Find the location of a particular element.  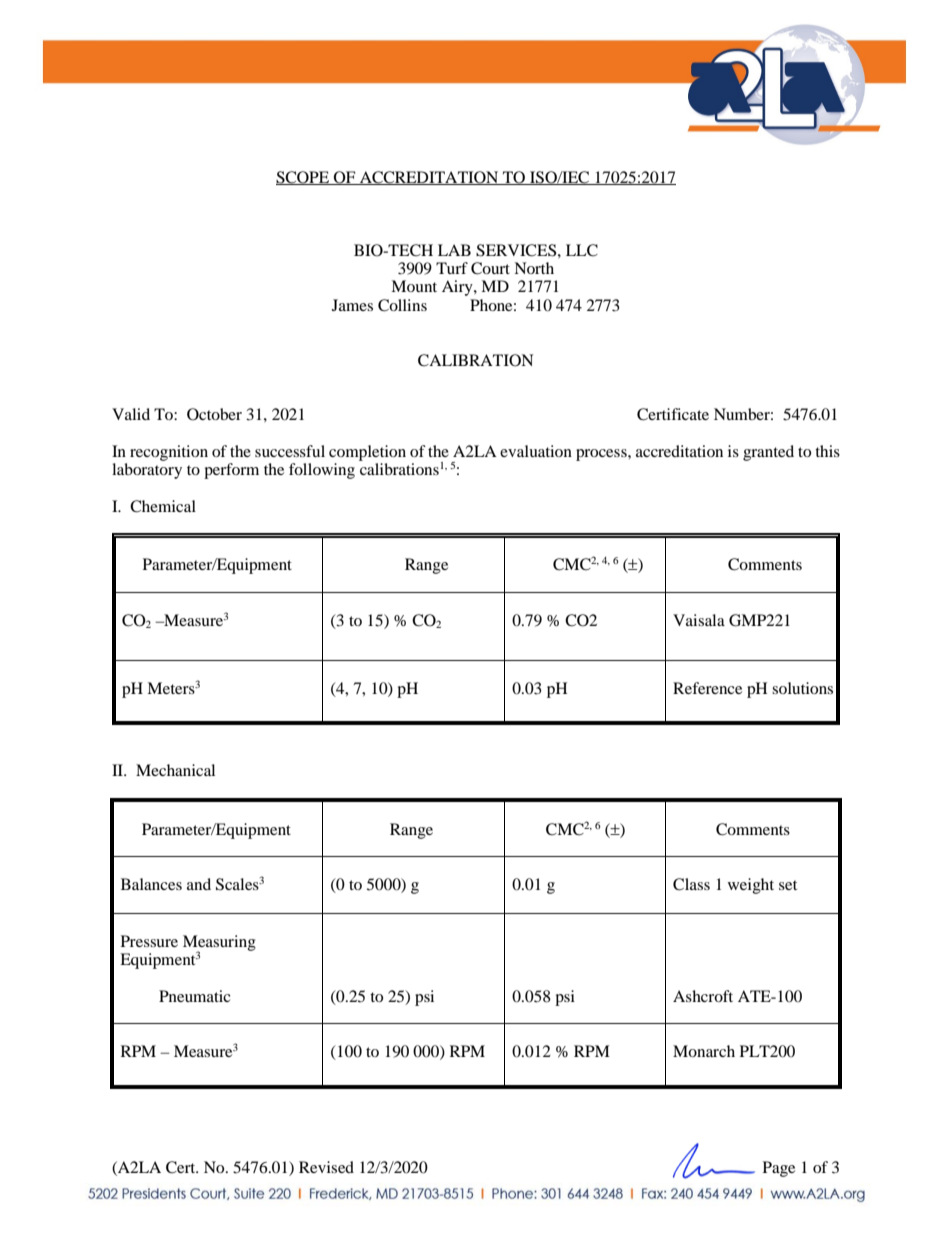

granted is located at coordinates (768, 453).
